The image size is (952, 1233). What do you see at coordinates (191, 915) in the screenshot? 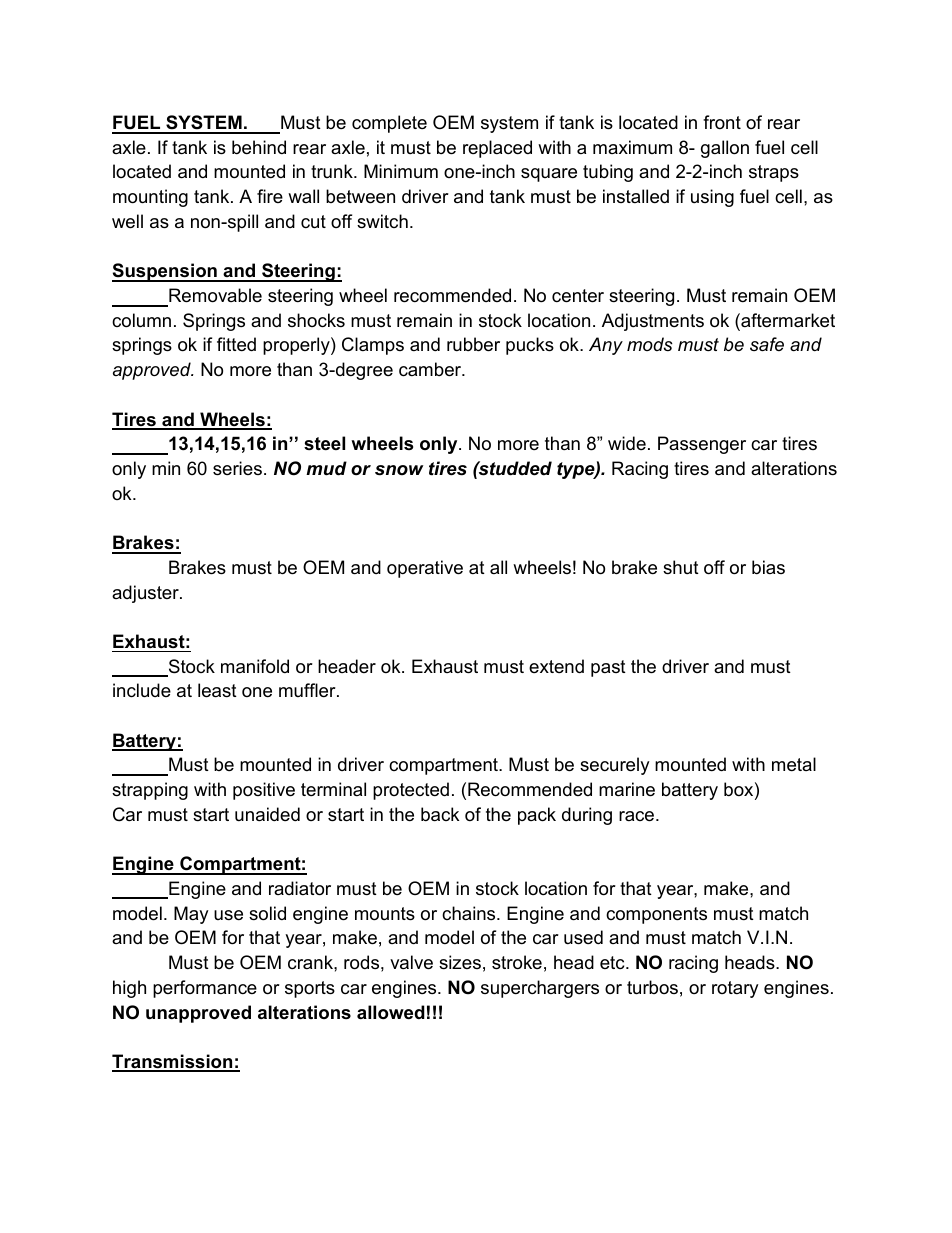
I see `May` at bounding box center [191, 915].
